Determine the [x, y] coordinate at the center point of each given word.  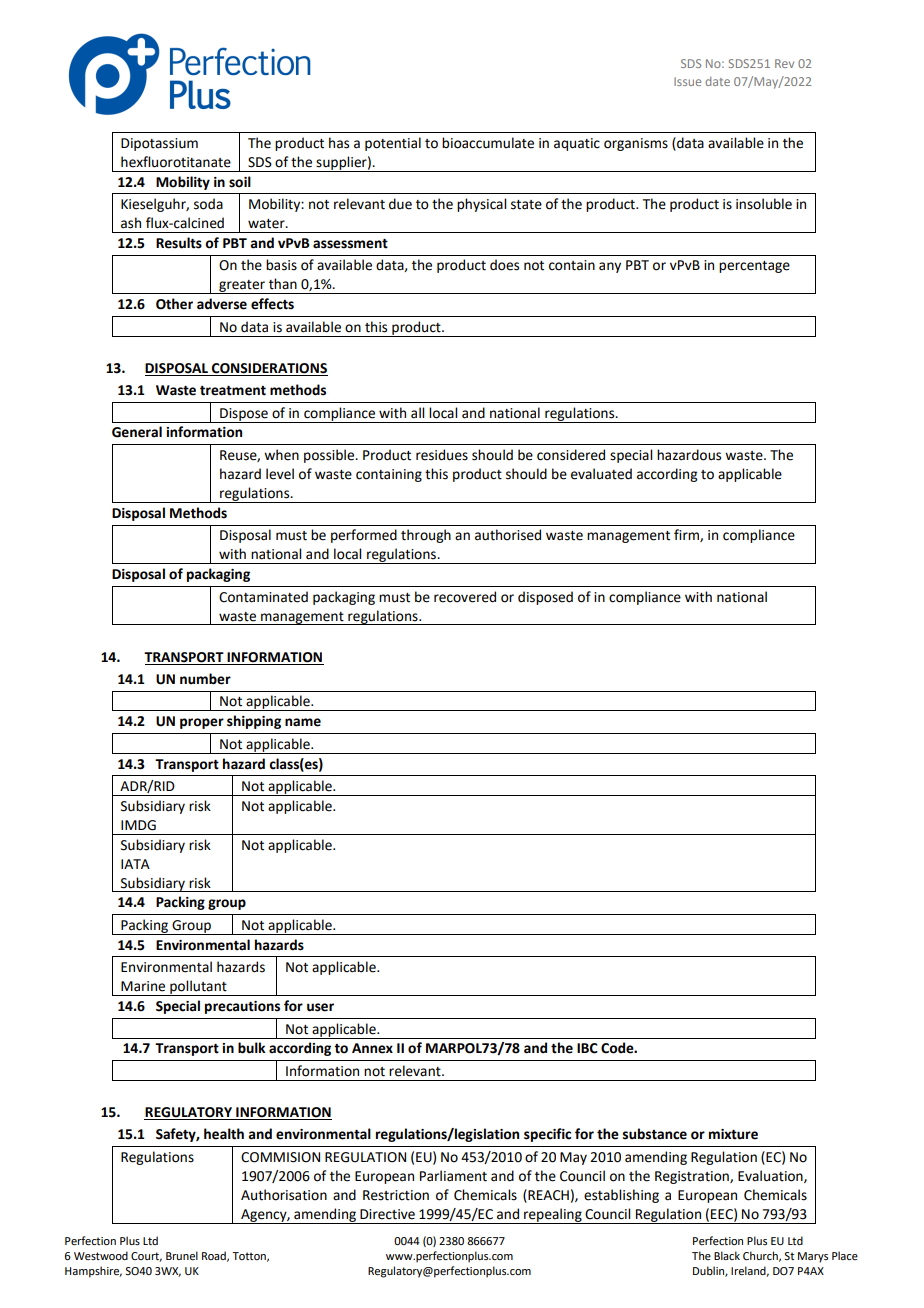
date [718, 81]
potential [393, 144]
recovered [465, 597]
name [303, 722]
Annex [372, 1048]
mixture [733, 1134]
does [504, 265]
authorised [508, 535]
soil [240, 182]
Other [174, 304]
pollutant [198, 988]
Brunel [182, 1255]
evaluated [601, 474]
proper [202, 723]
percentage [754, 267]
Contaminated [263, 597]
